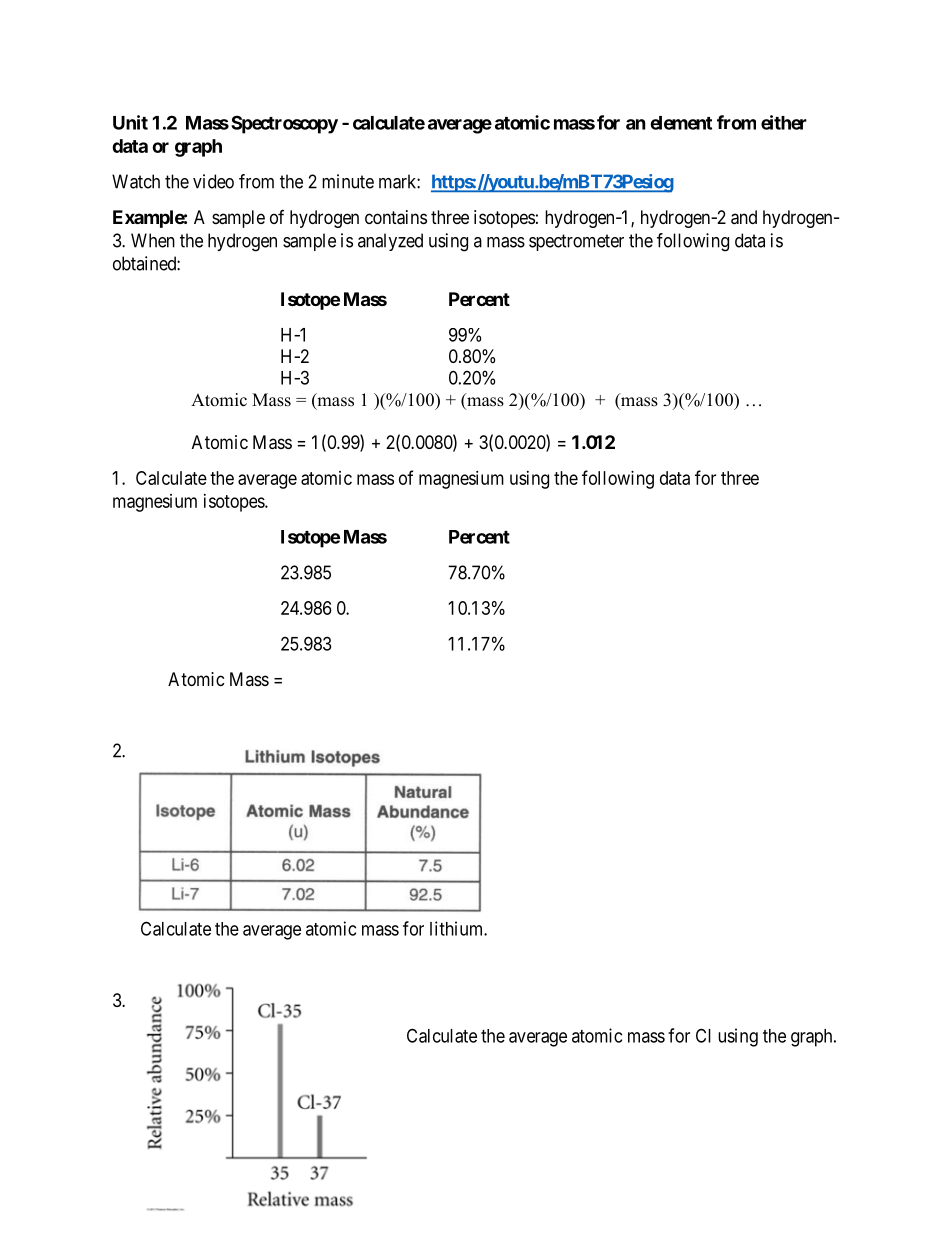 The height and width of the screenshot is (1233, 952). I want to click on minute, so click(348, 181).
